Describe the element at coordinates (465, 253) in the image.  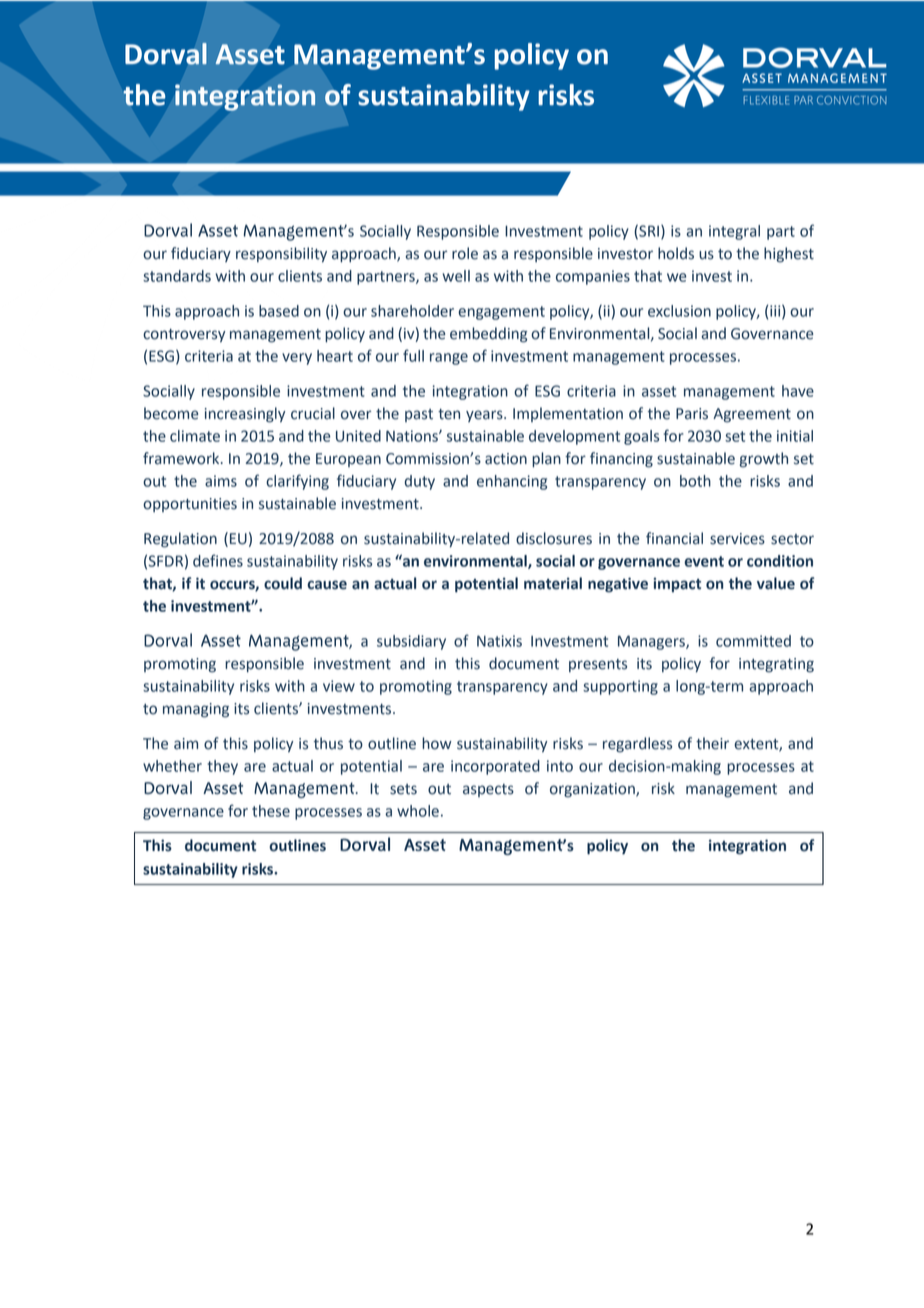
I see `role` at that location.
